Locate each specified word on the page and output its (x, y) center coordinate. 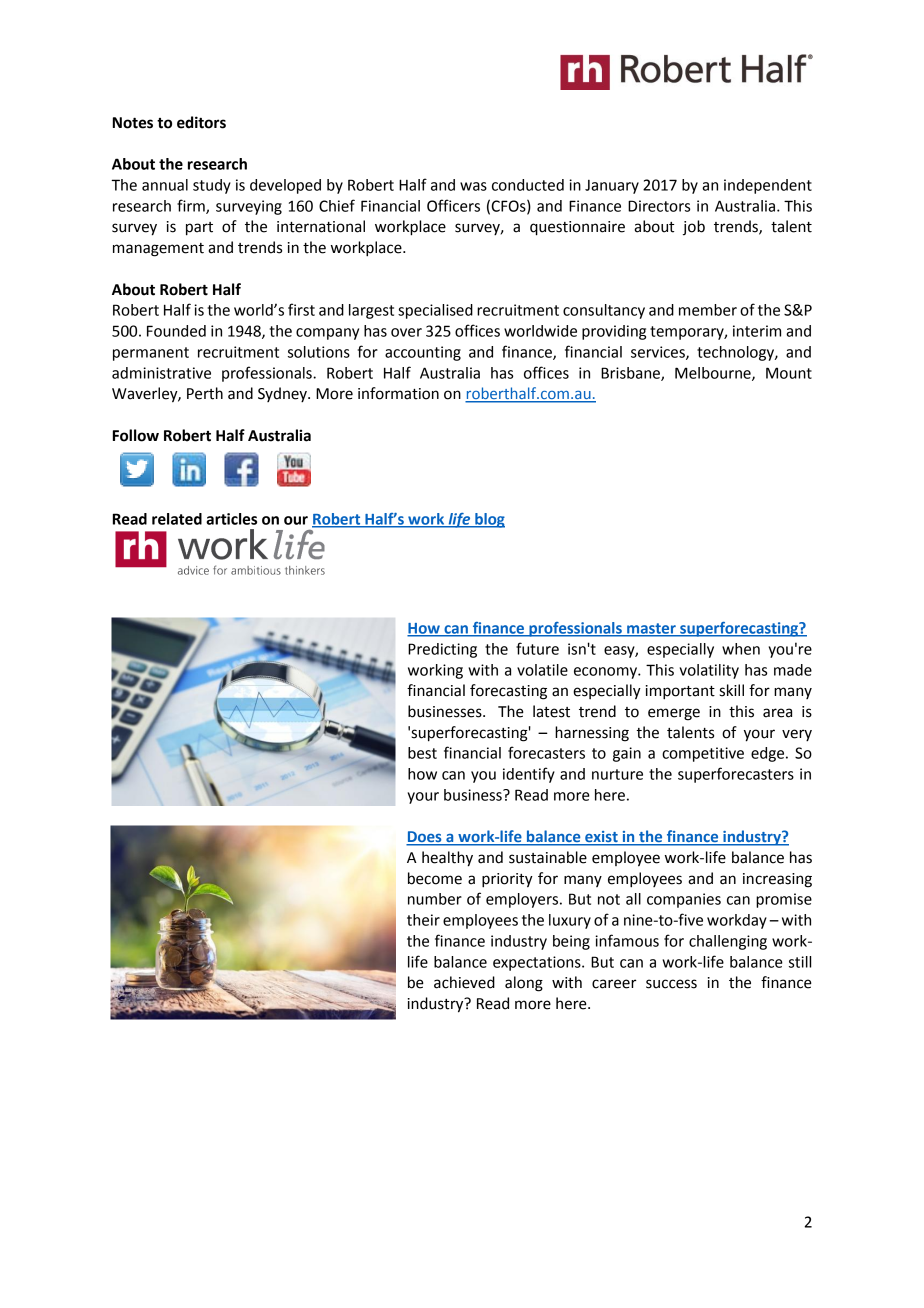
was (473, 186)
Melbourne (714, 374)
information (398, 393)
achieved (464, 982)
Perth (205, 393)
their (423, 920)
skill (732, 690)
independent (768, 186)
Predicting (442, 650)
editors (201, 122)
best (422, 753)
